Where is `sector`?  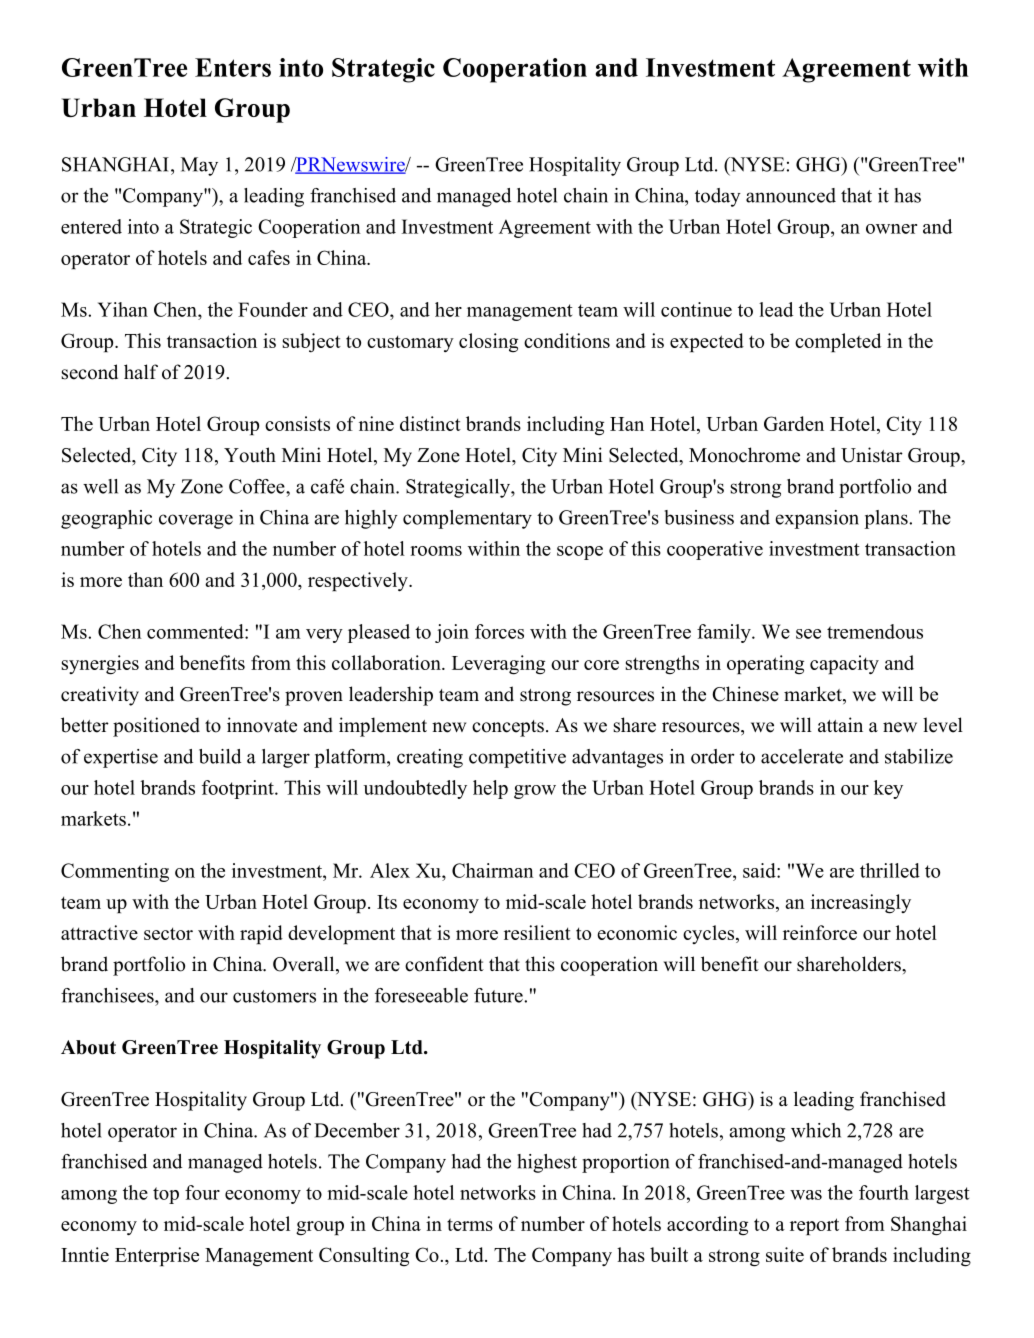
sector is located at coordinates (168, 933).
